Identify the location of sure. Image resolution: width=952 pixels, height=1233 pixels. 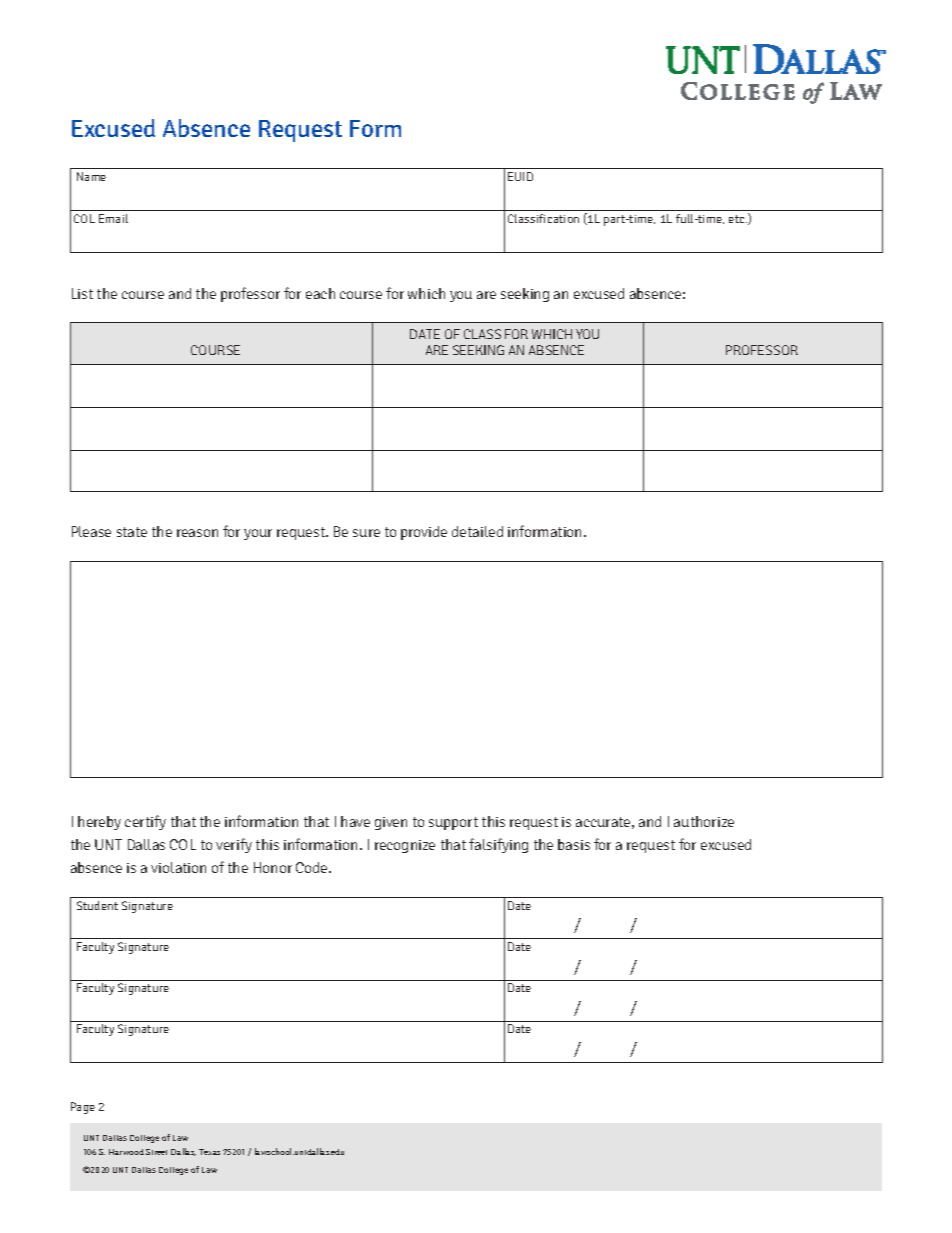
(366, 533).
